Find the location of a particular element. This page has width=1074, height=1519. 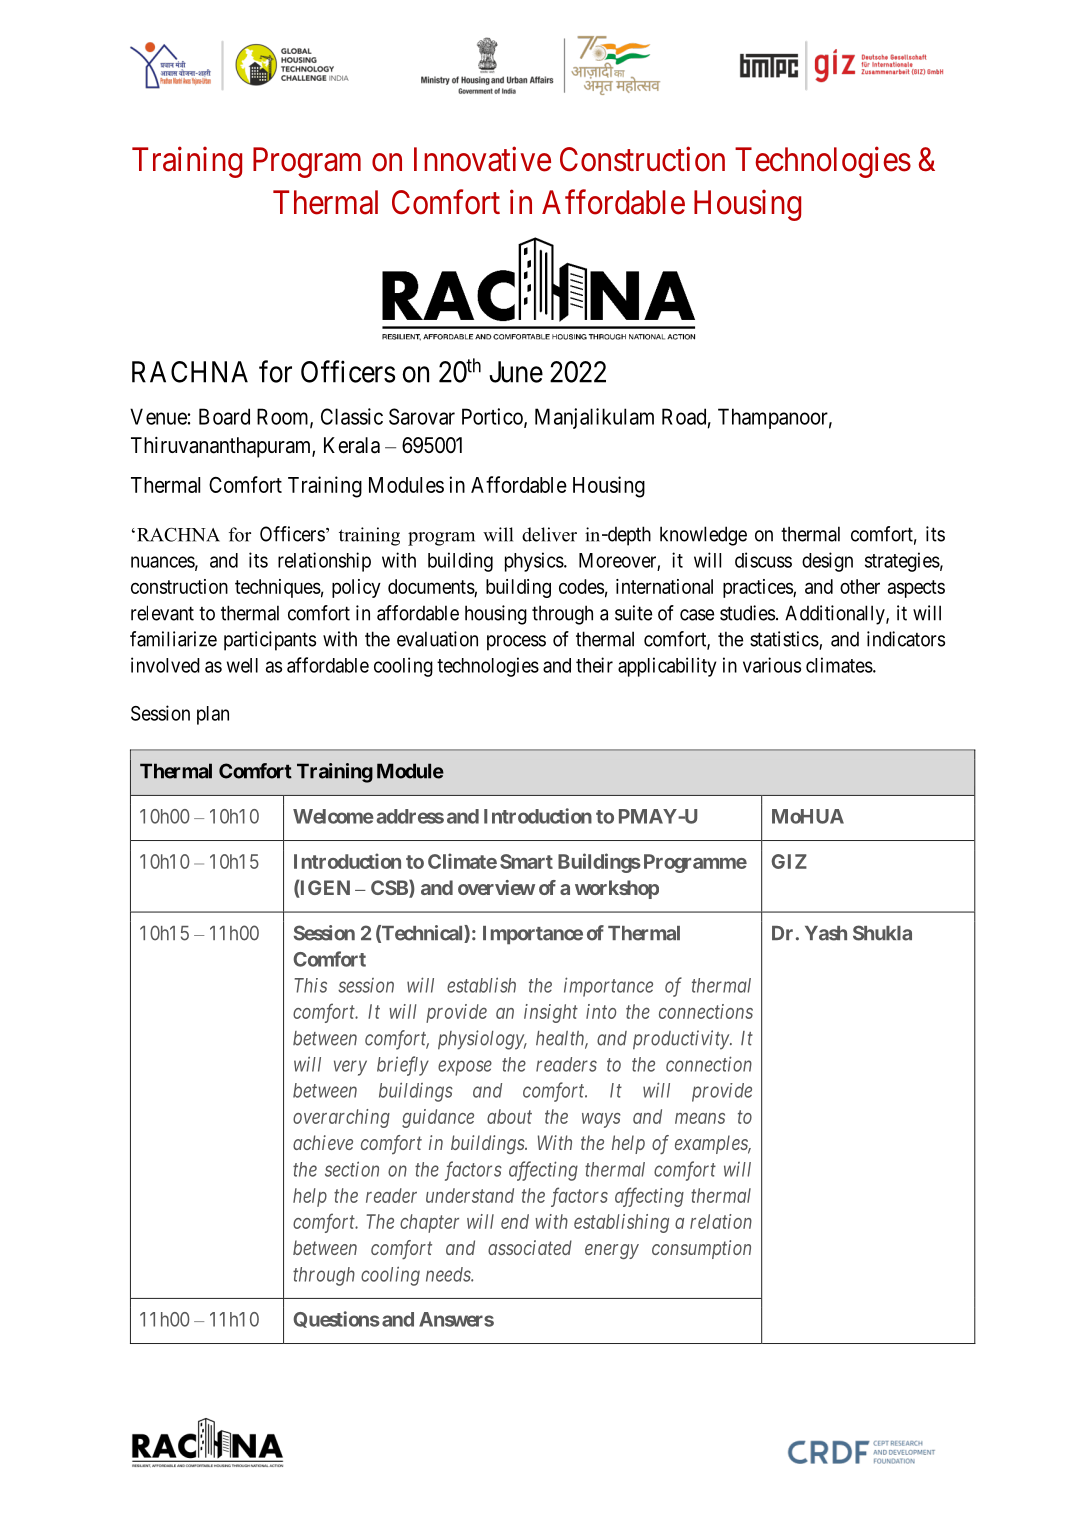

techniques is located at coordinates (278, 588).
